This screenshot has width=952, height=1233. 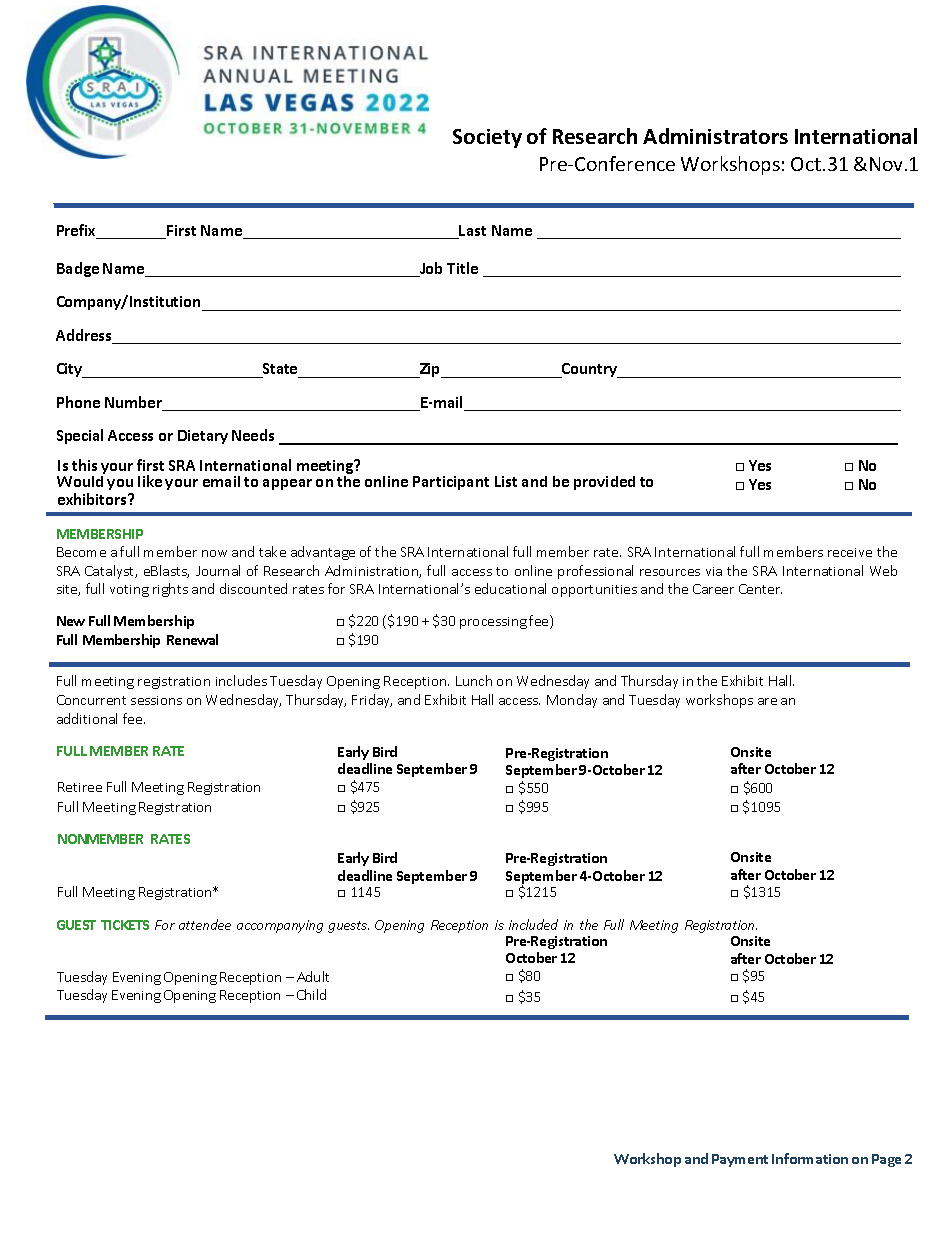 What do you see at coordinates (760, 589) in the screenshot?
I see `Center` at bounding box center [760, 589].
